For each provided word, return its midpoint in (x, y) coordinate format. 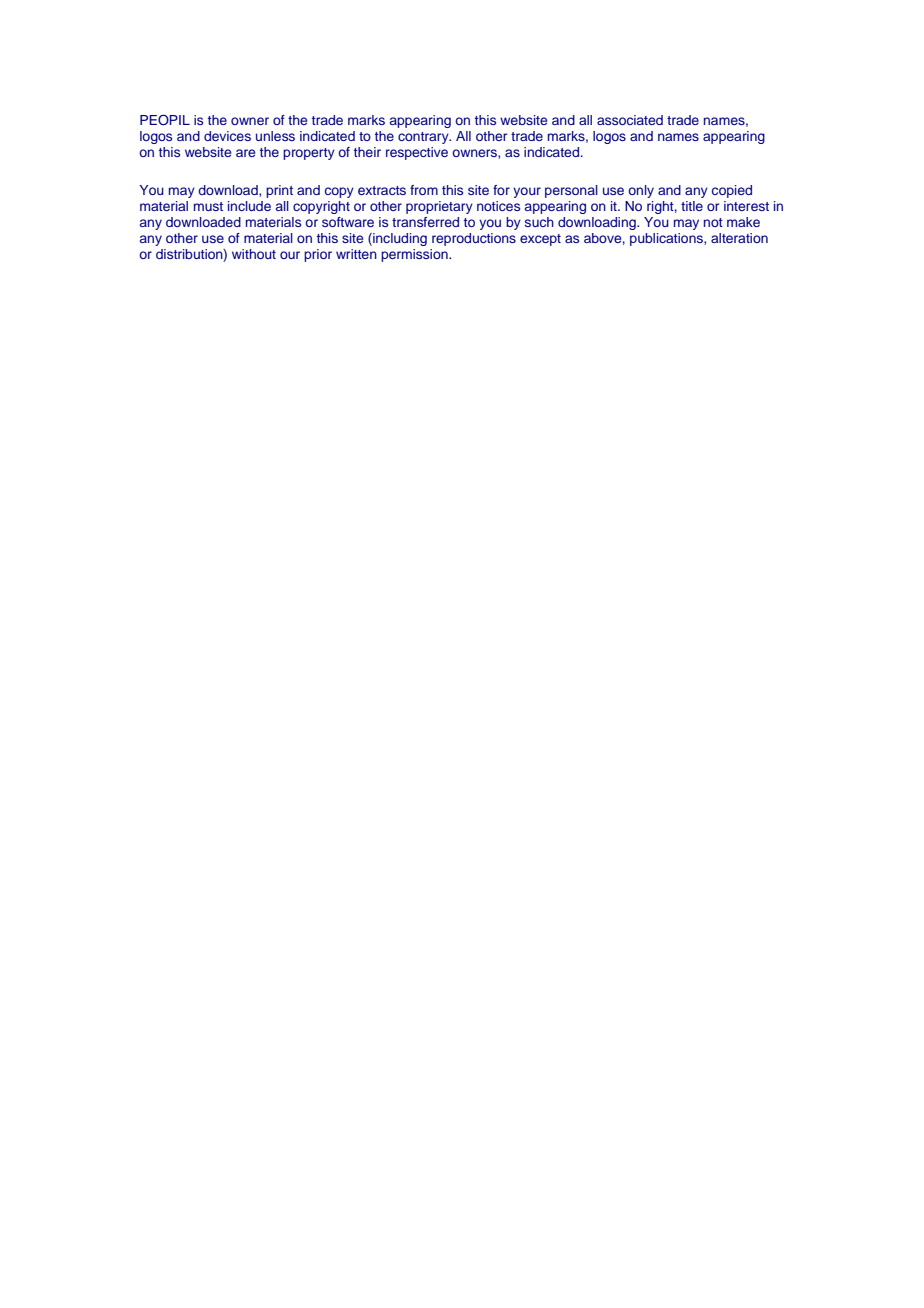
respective (417, 153)
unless (275, 136)
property (309, 154)
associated (630, 120)
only (641, 191)
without (254, 254)
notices (498, 206)
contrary (424, 138)
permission (415, 255)
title (692, 206)
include (249, 206)
